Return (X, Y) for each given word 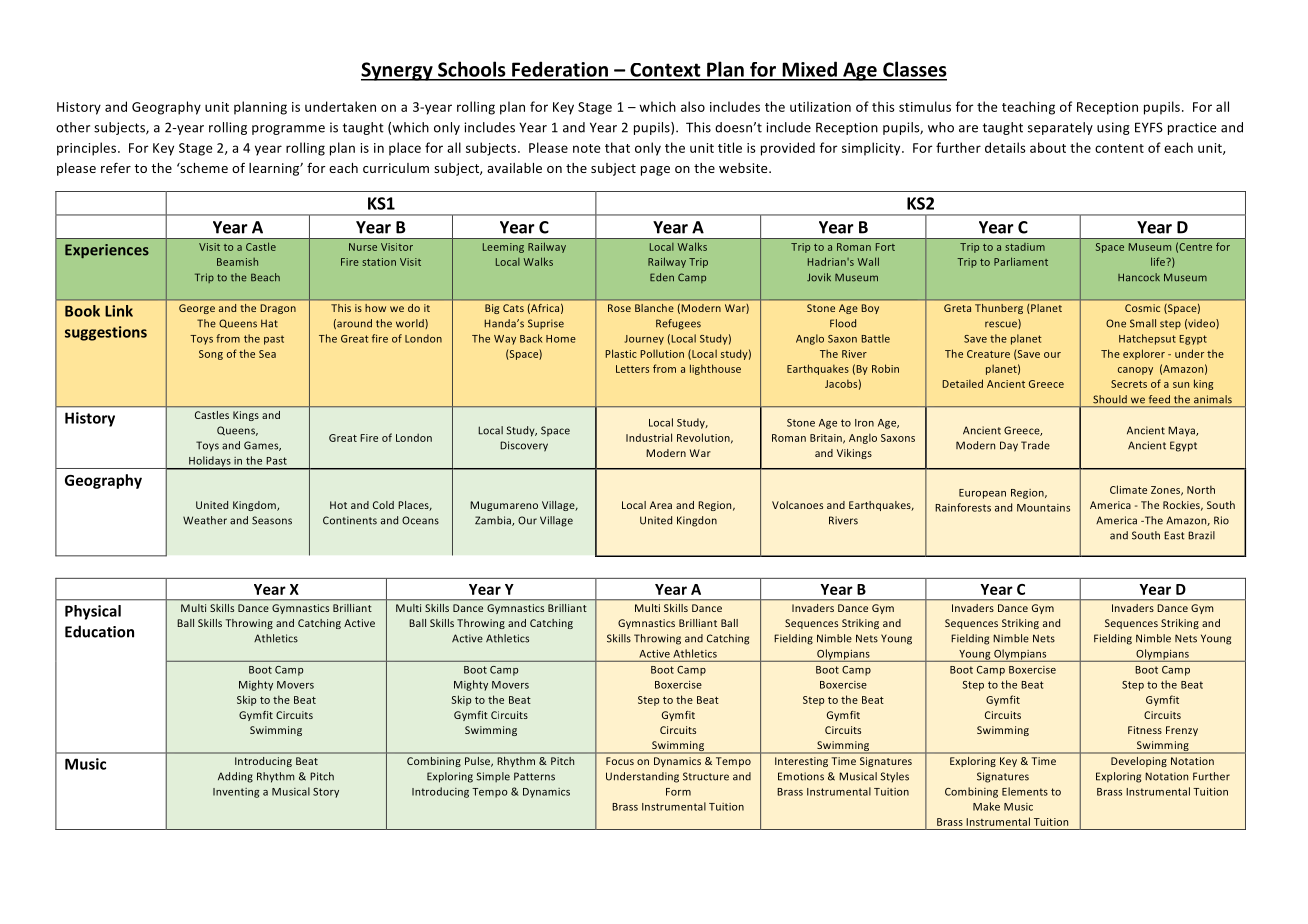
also (693, 106)
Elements (1025, 791)
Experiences (107, 251)
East (1174, 535)
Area (661, 505)
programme (288, 130)
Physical (93, 612)
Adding (235, 777)
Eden (662, 277)
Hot (338, 505)
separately (1060, 128)
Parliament (1021, 261)
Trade (1035, 445)
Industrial (649, 437)
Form (678, 792)
